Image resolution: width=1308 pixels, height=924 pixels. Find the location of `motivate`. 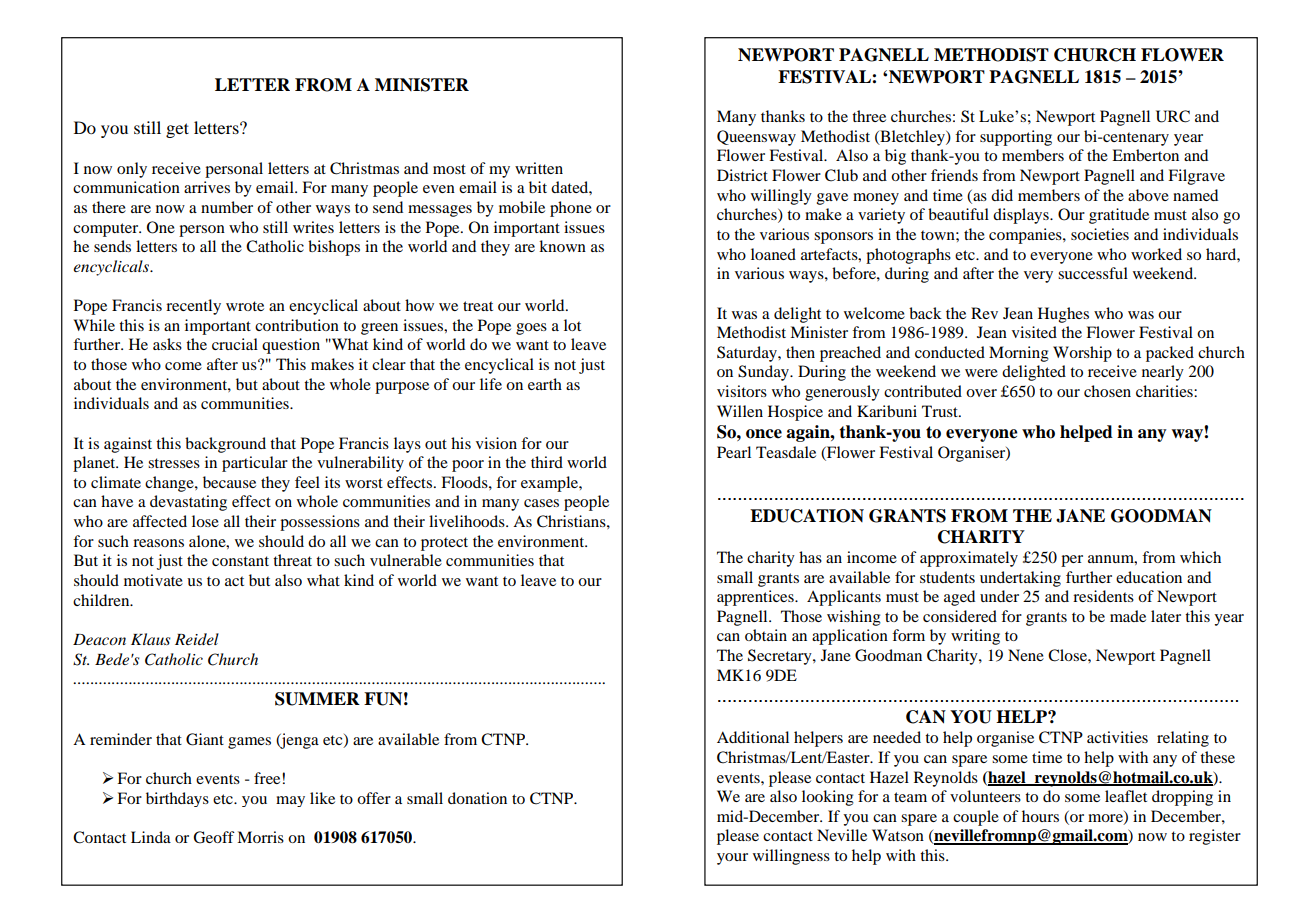

motivate is located at coordinates (153, 580).
